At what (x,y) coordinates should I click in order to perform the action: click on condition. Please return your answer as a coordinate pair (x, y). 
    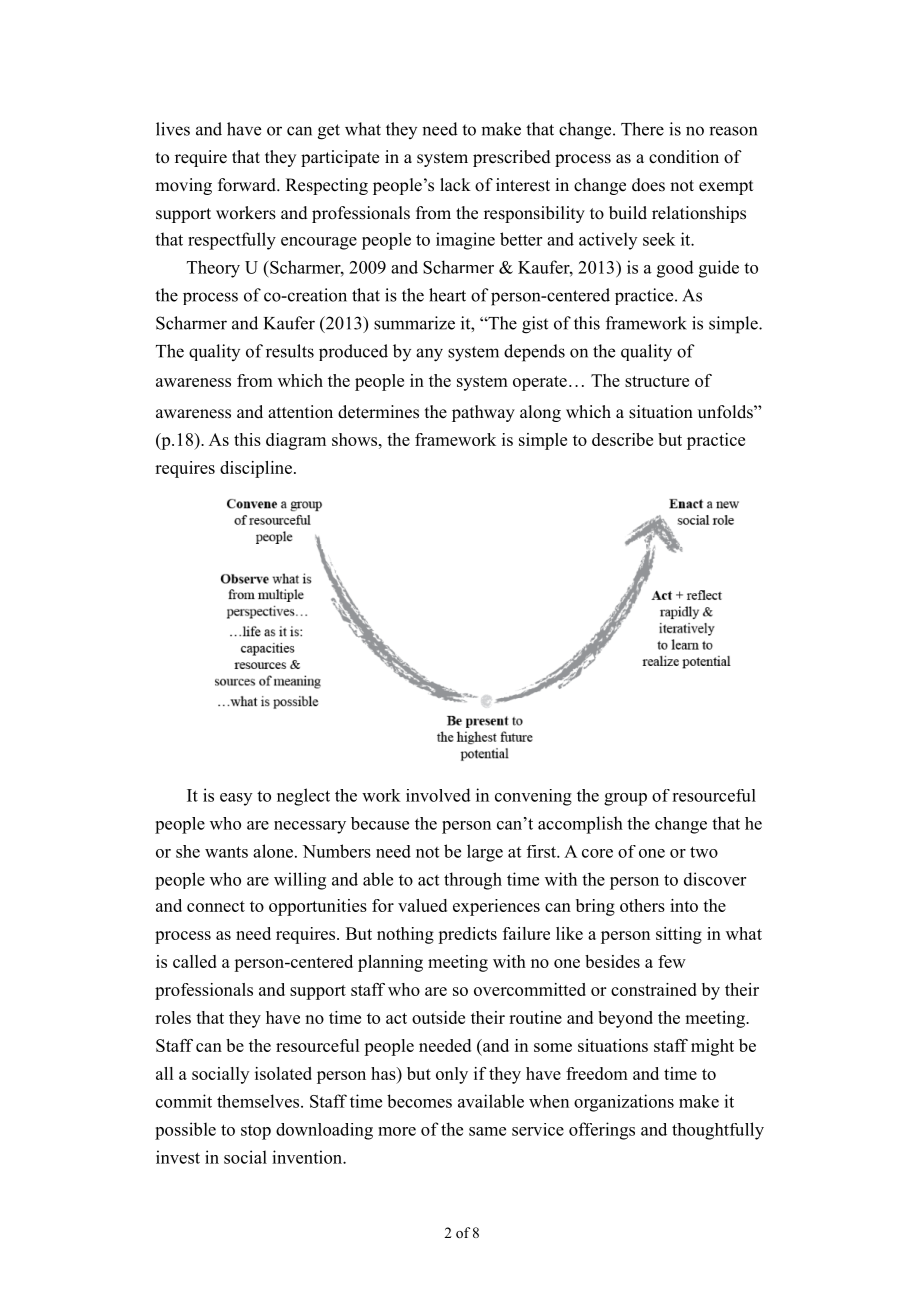
    Looking at the image, I should click on (684, 157).
